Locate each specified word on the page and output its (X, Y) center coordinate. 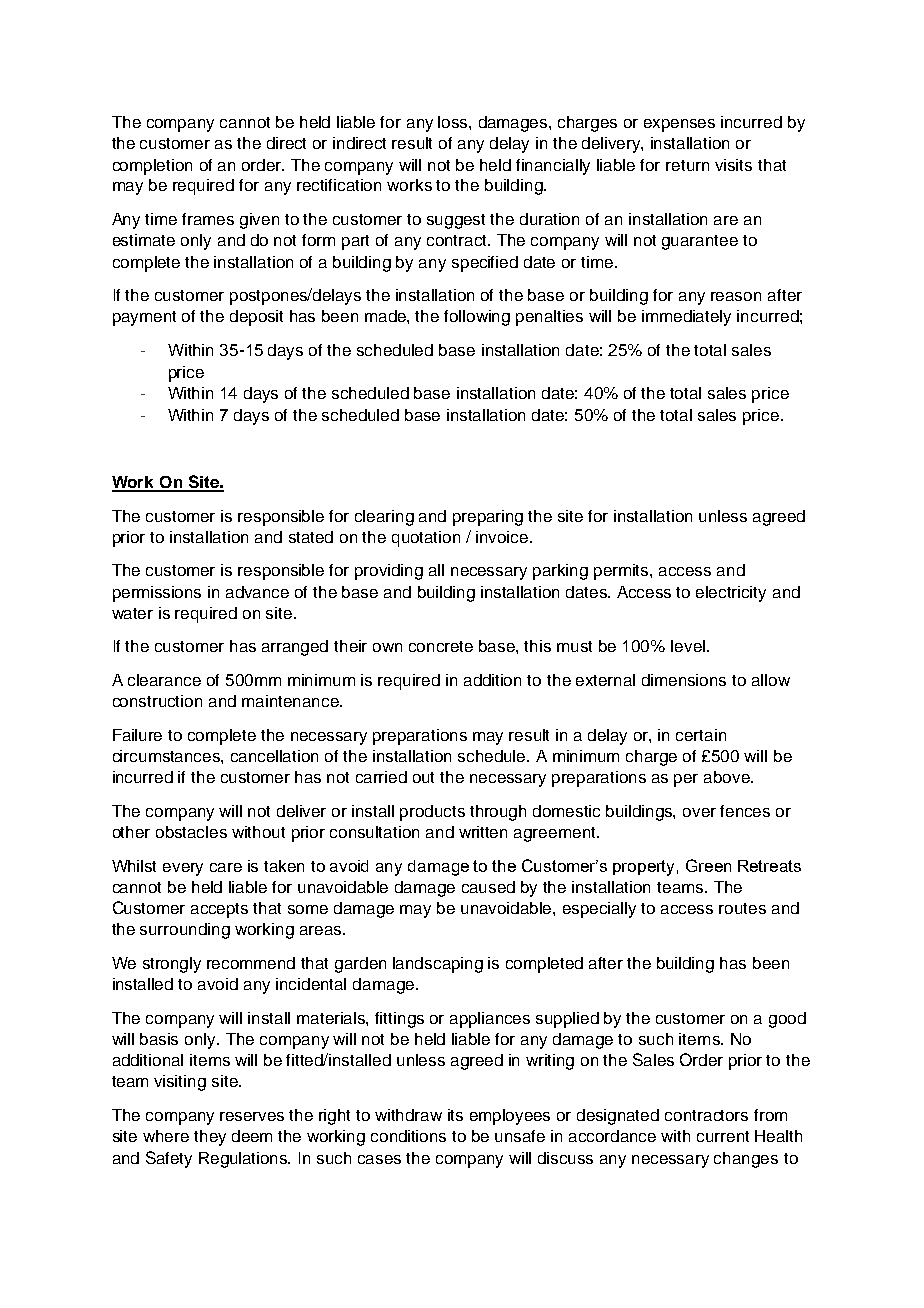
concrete (441, 646)
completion (152, 167)
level (688, 646)
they (210, 1138)
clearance (164, 680)
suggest (456, 221)
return (687, 165)
